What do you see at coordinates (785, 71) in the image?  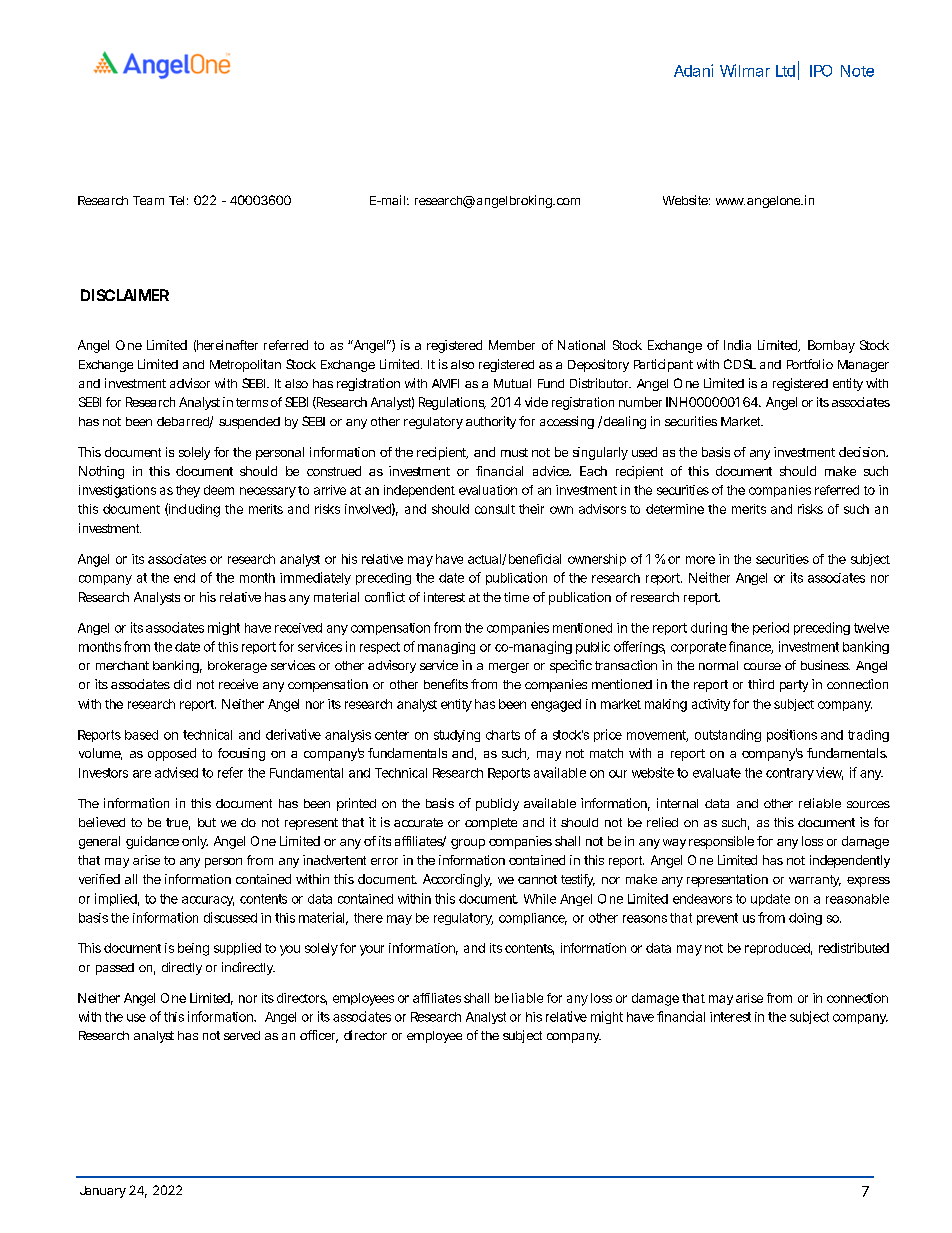 I see `Ltd` at bounding box center [785, 71].
